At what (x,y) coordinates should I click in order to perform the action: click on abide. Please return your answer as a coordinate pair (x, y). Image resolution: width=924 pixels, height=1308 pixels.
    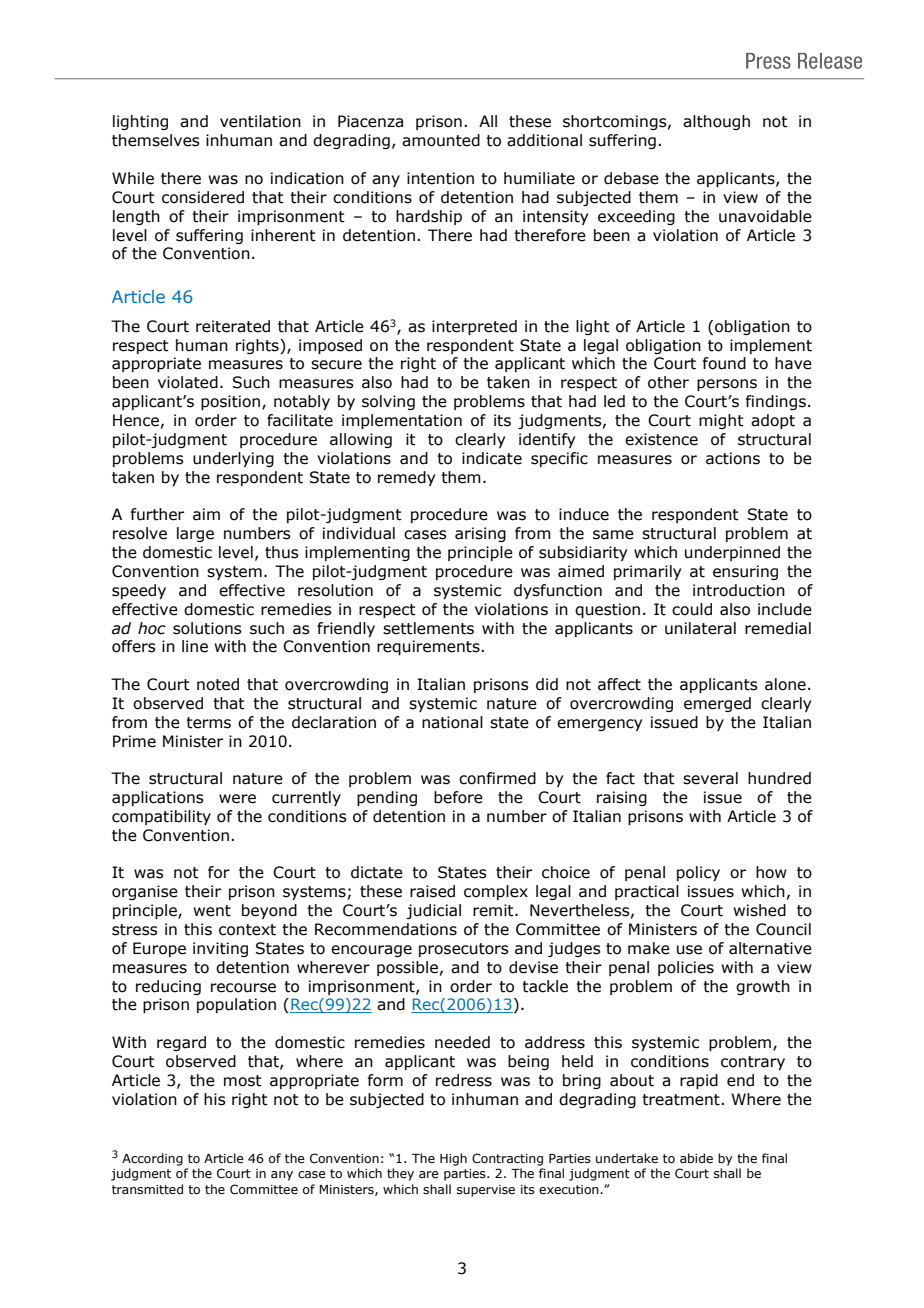
    Looking at the image, I should click on (696, 1158).
